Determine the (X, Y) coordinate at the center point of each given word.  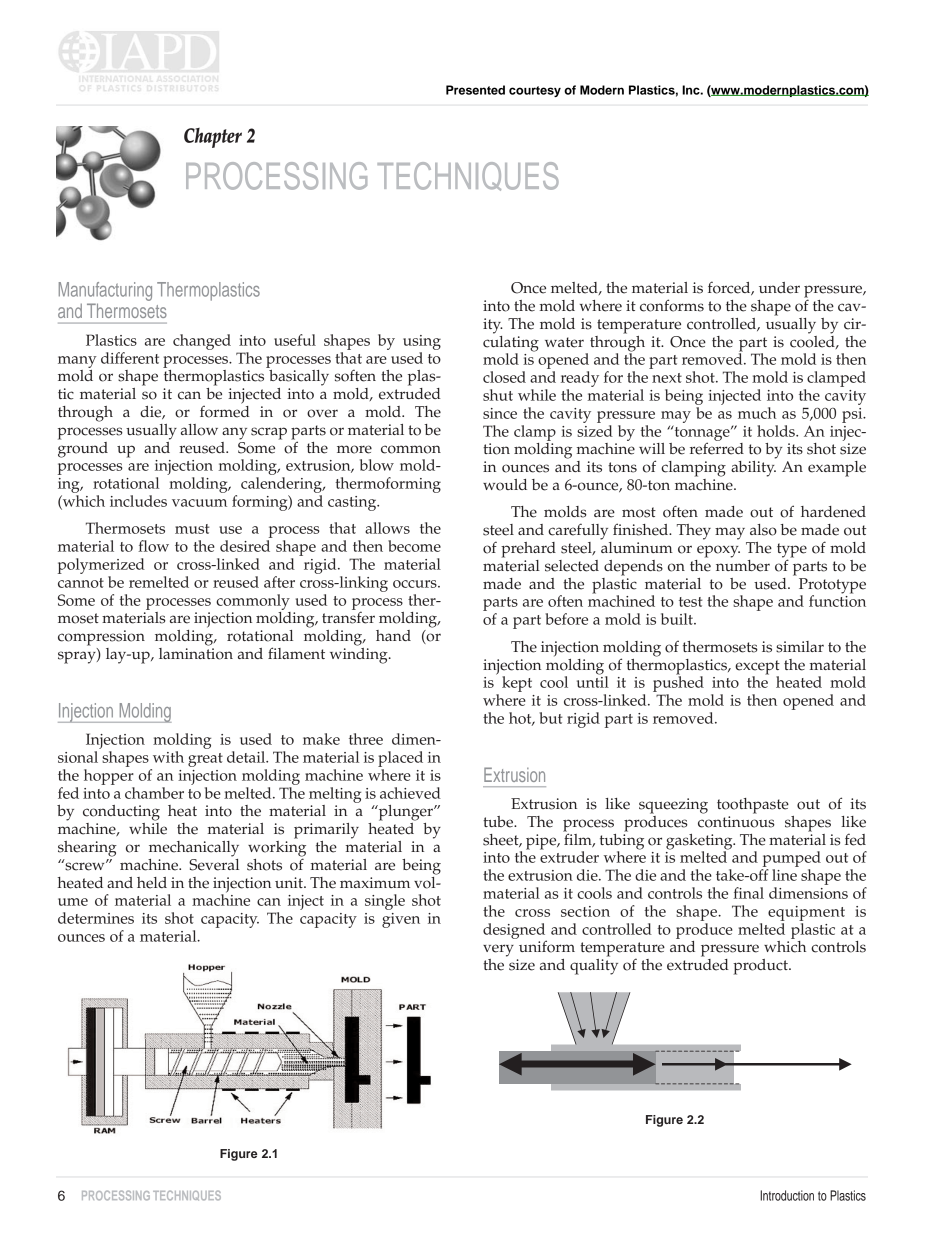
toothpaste (753, 806)
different (130, 358)
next (667, 378)
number (743, 564)
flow (153, 546)
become (414, 546)
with (168, 757)
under (779, 288)
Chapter (213, 138)
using (422, 342)
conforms (672, 305)
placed (400, 759)
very (498, 950)
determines (96, 918)
